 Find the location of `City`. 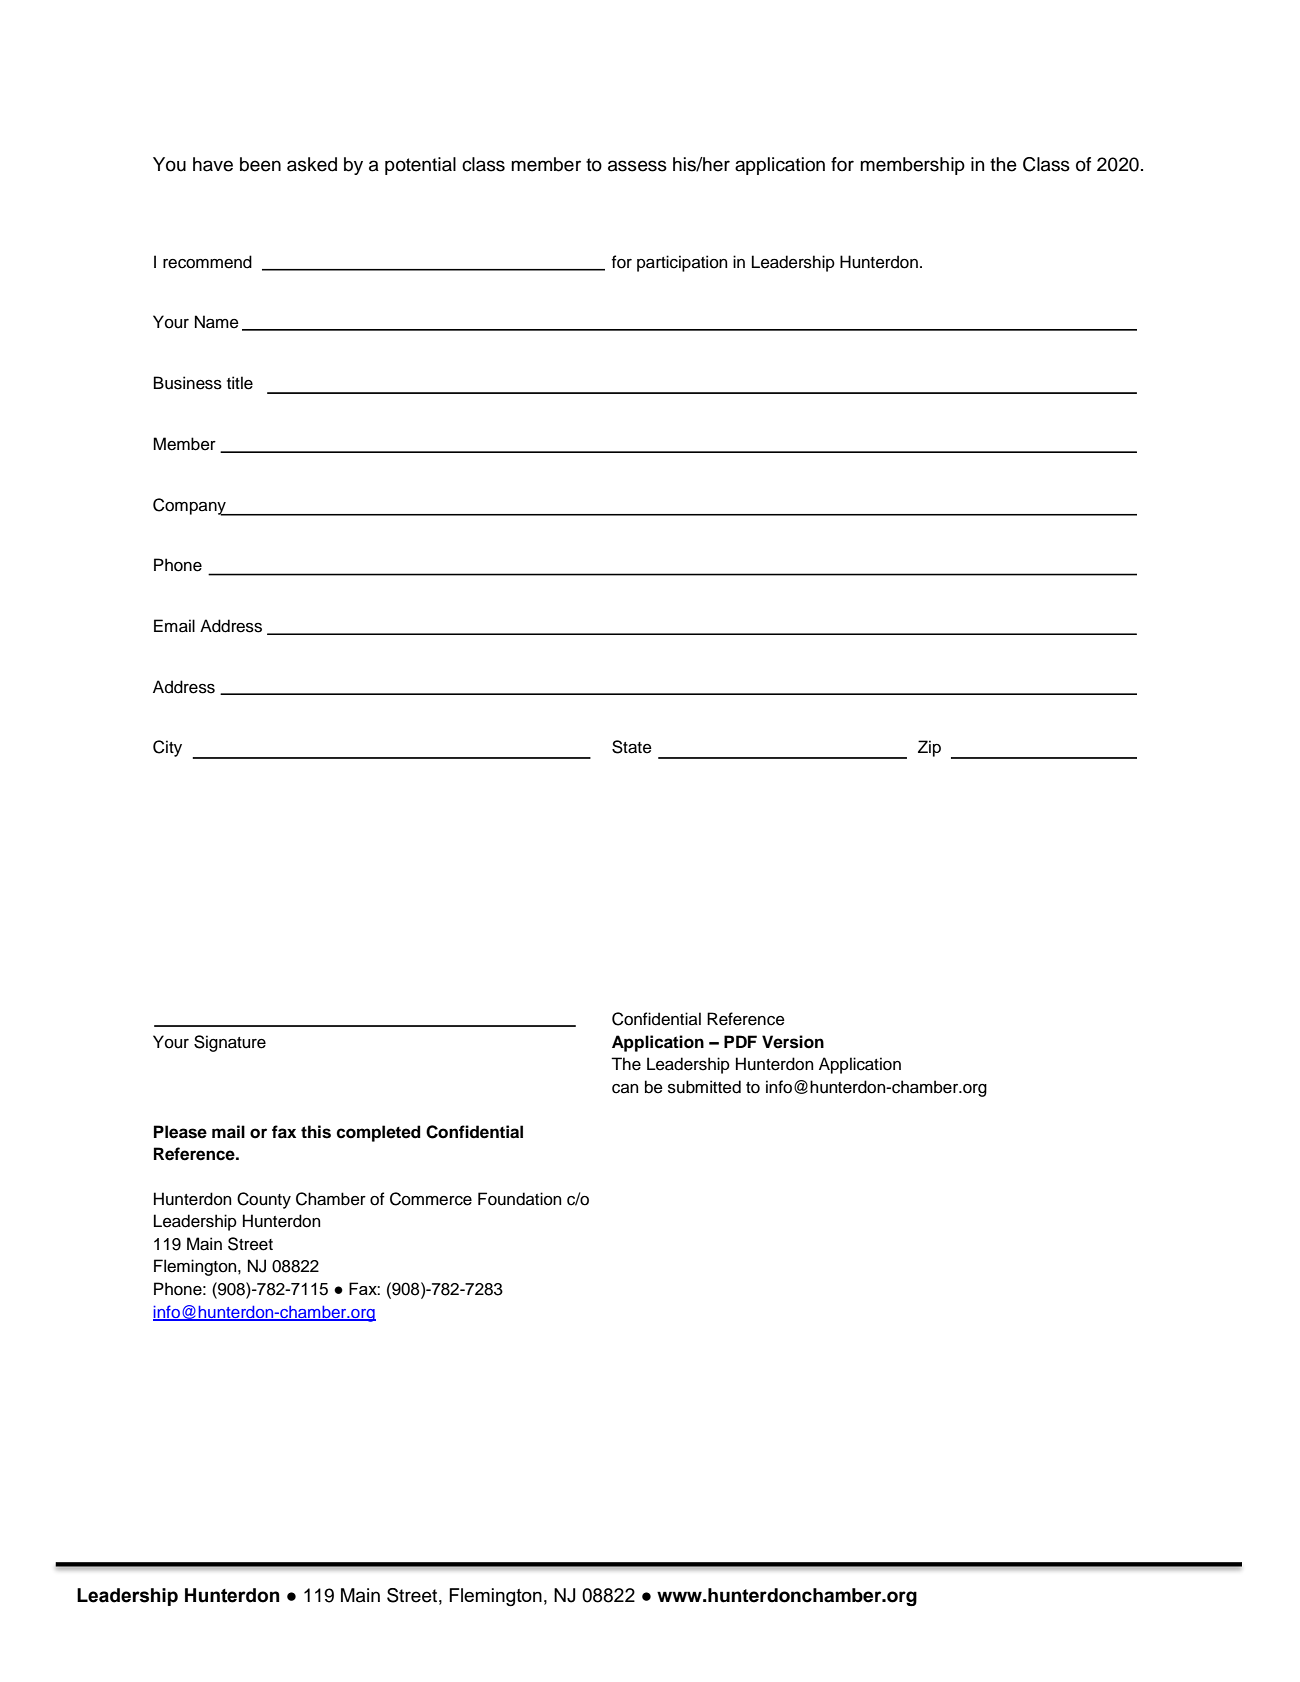

City is located at coordinates (167, 748).
